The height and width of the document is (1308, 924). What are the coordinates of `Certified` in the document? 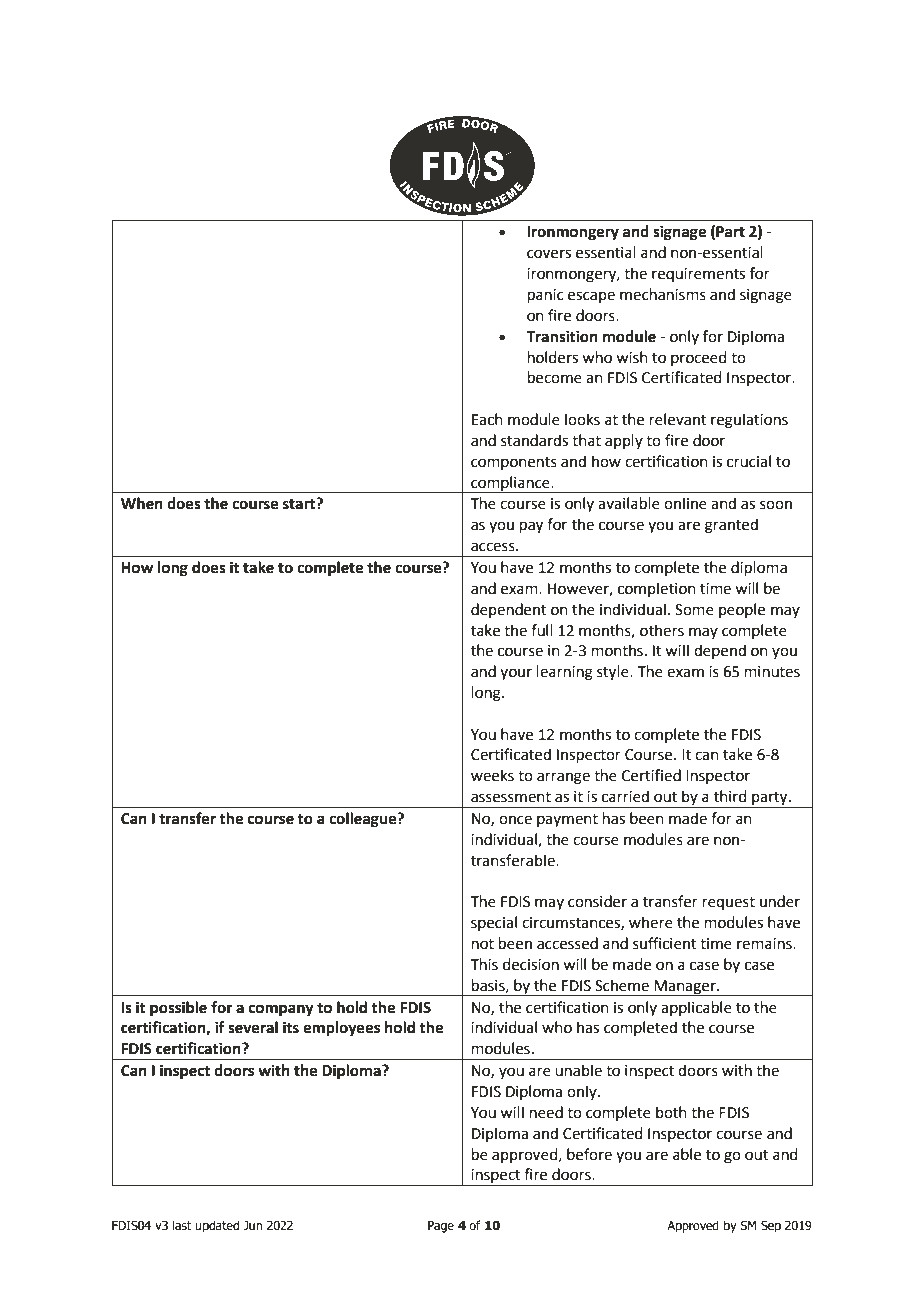 It's located at (651, 775).
